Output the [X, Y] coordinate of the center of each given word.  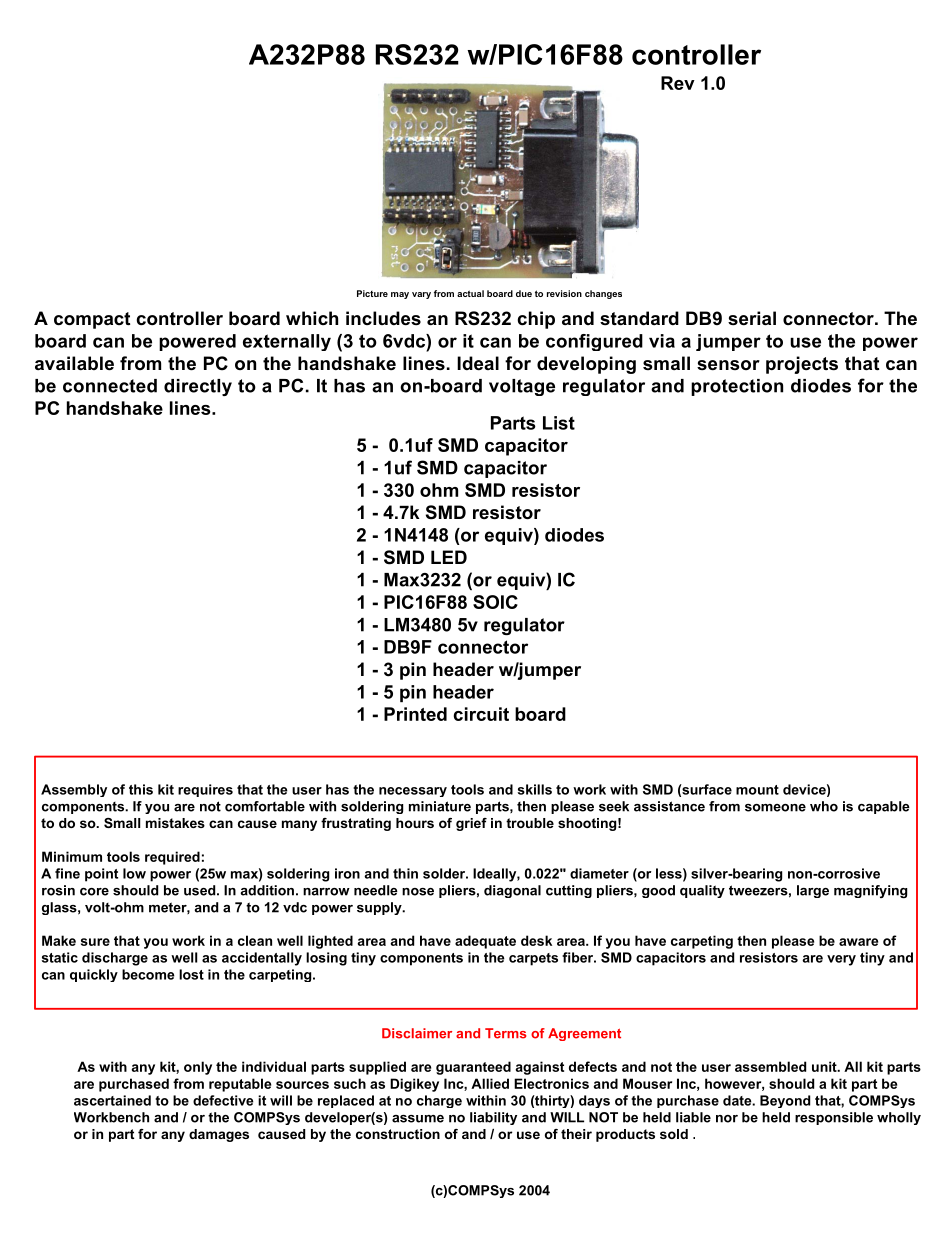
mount [757, 790]
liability [493, 1118]
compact [92, 320]
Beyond [785, 1101]
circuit [481, 714]
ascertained [112, 1100]
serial [752, 318]
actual [470, 293]
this [141, 789]
